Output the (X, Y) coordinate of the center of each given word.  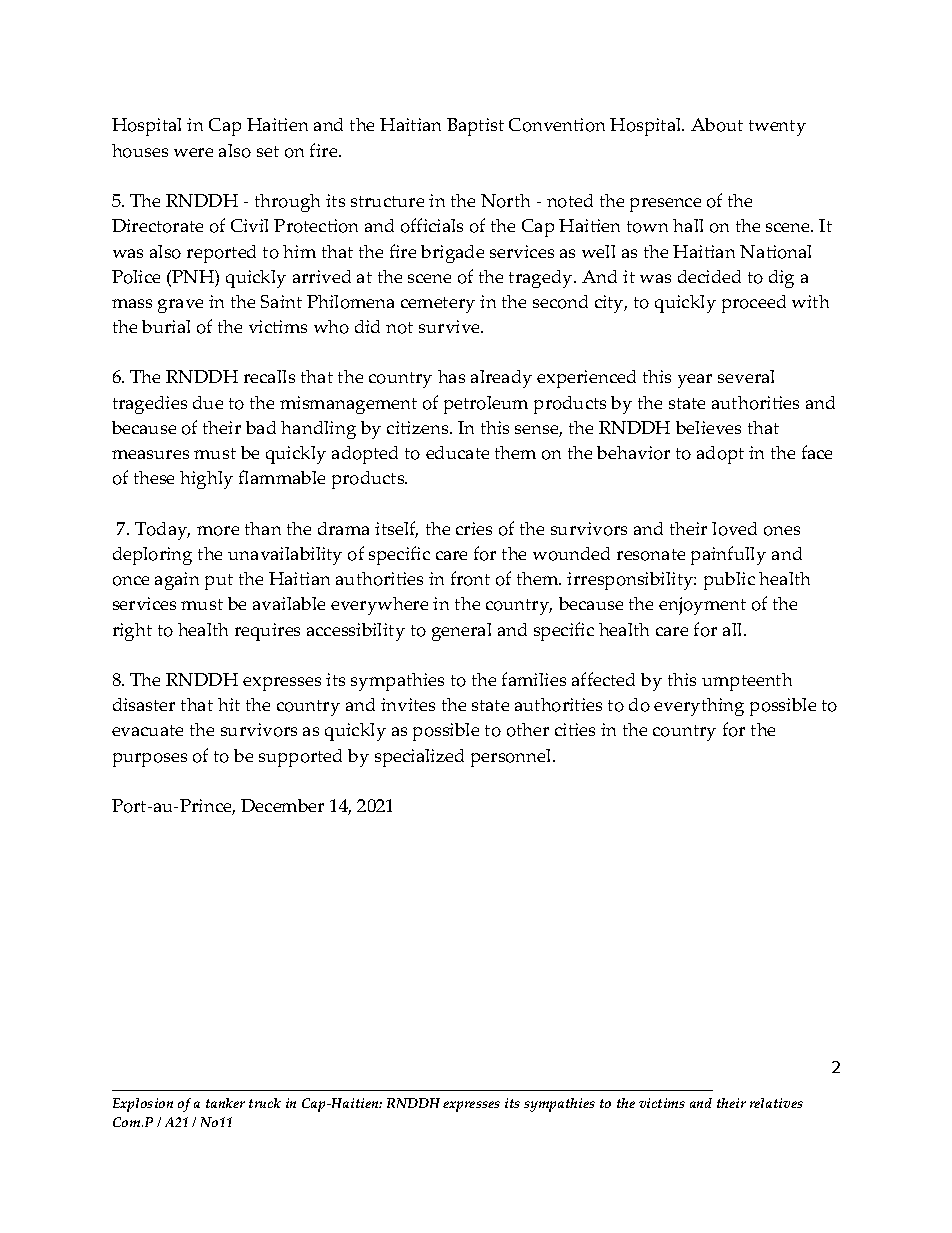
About (717, 125)
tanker (225, 1103)
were (193, 152)
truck (265, 1103)
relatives (776, 1103)
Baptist (475, 127)
